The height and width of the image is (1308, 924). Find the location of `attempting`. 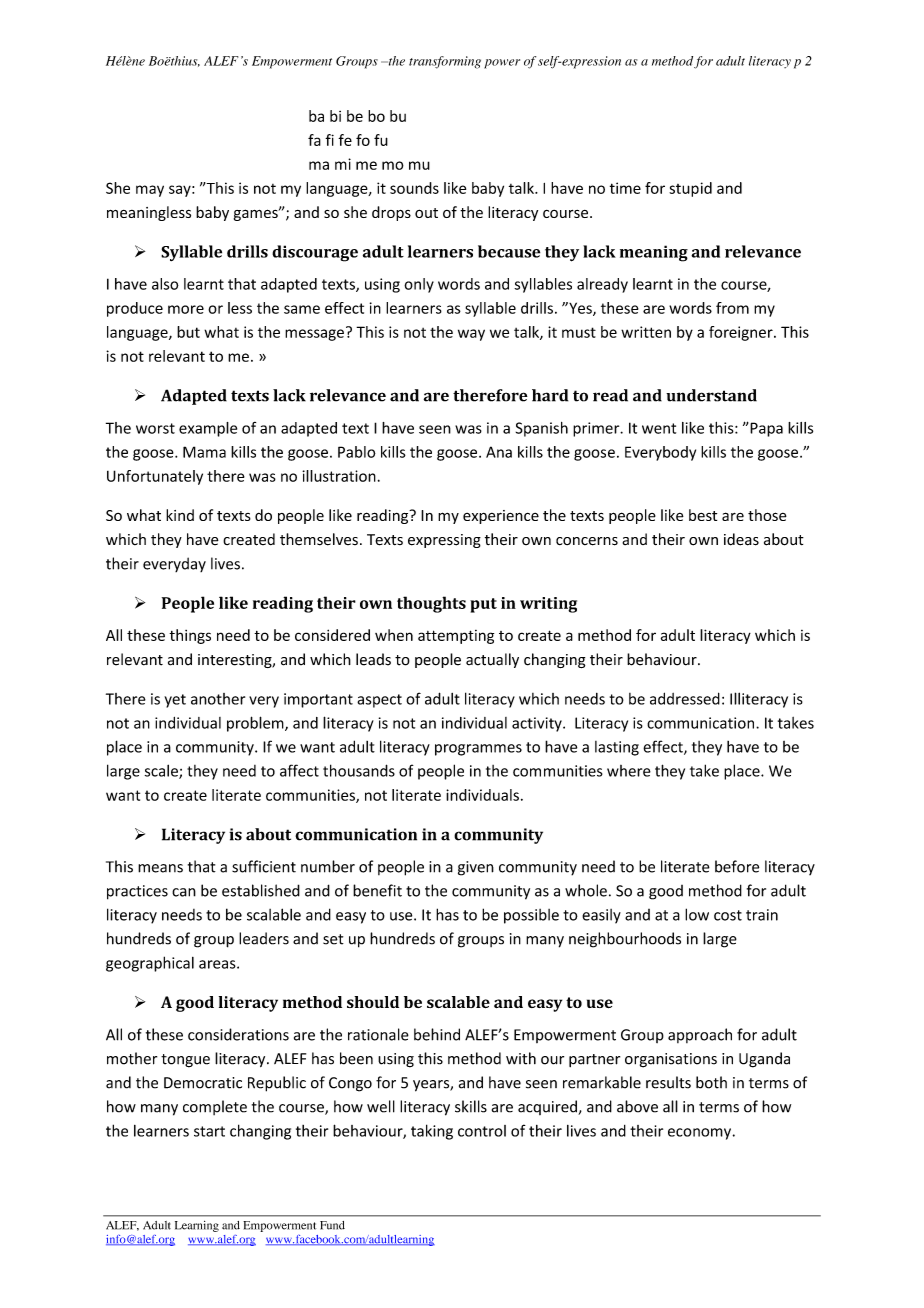

attempting is located at coordinates (456, 637).
